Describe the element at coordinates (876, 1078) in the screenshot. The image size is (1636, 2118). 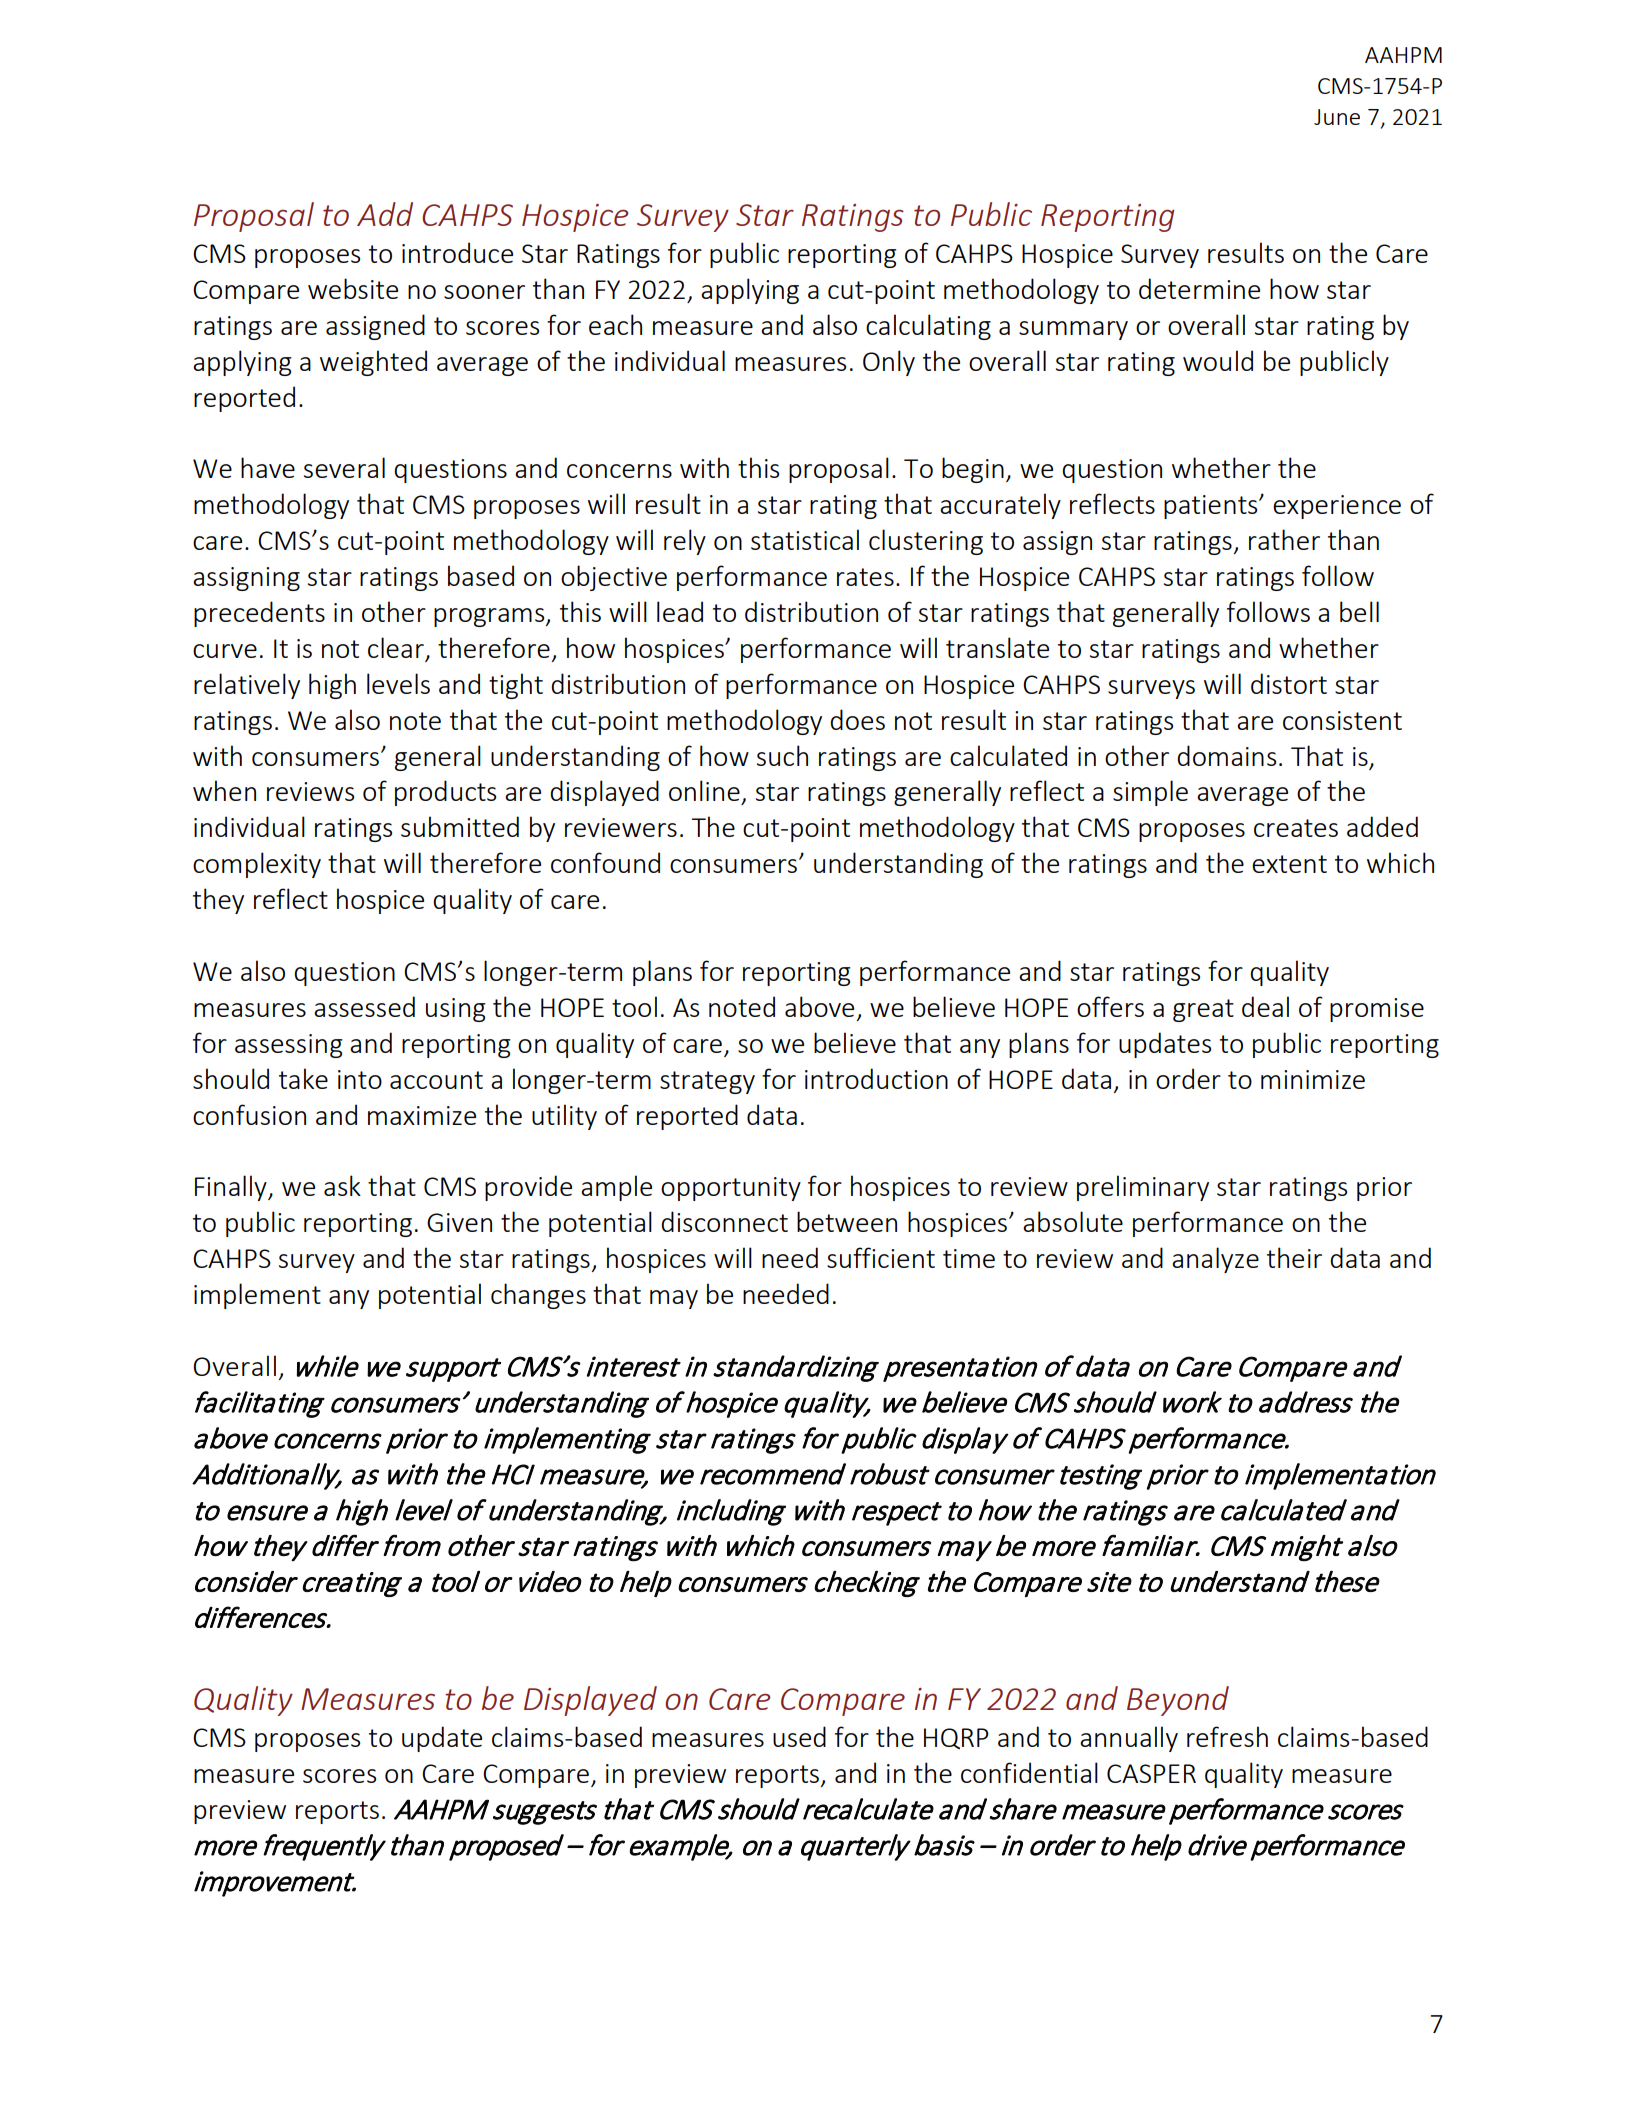
I see `introduction` at that location.
